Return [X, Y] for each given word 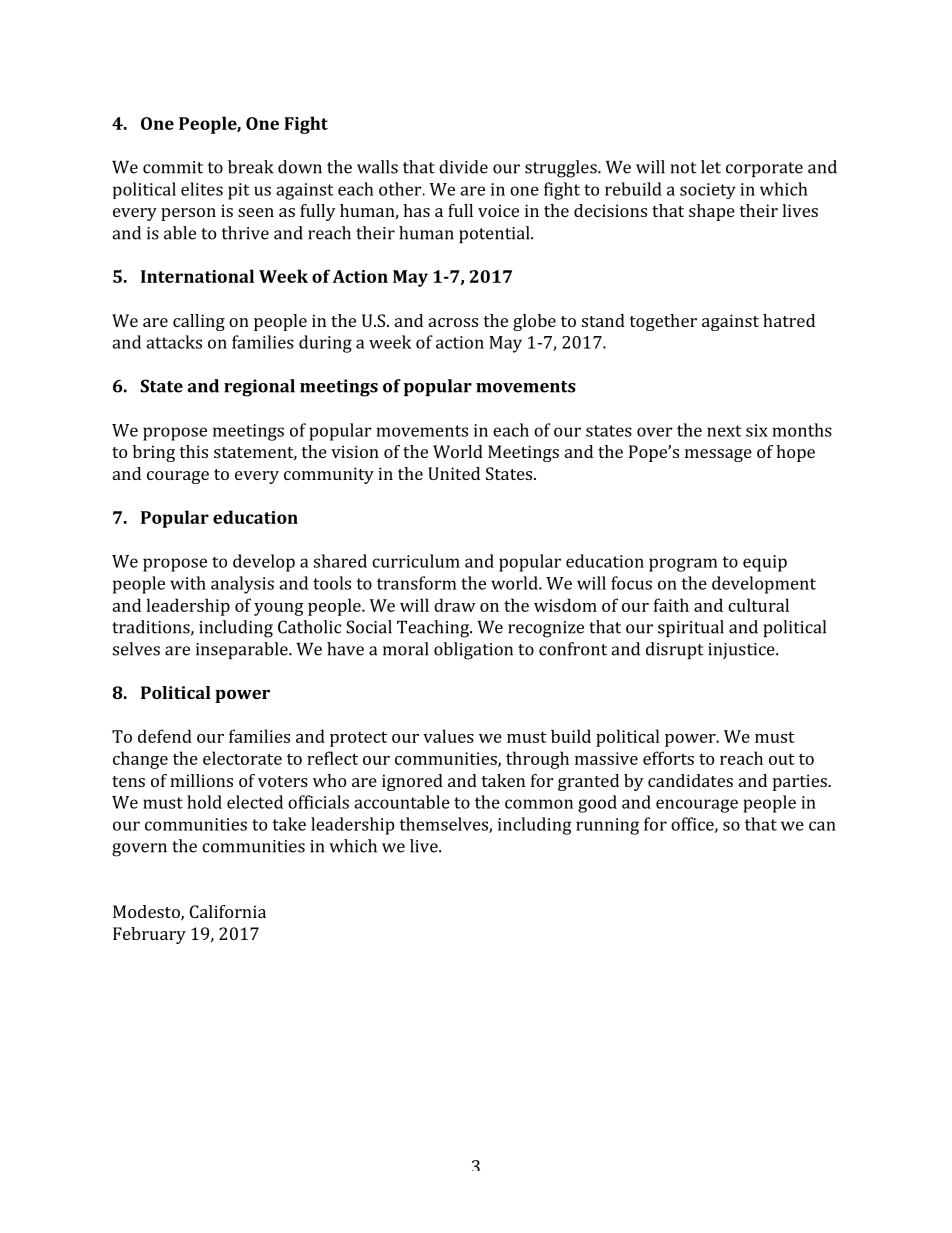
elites [202, 189]
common [539, 804]
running [607, 826]
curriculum [416, 561]
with [188, 583]
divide [463, 167]
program [683, 565]
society [708, 191]
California [228, 911]
